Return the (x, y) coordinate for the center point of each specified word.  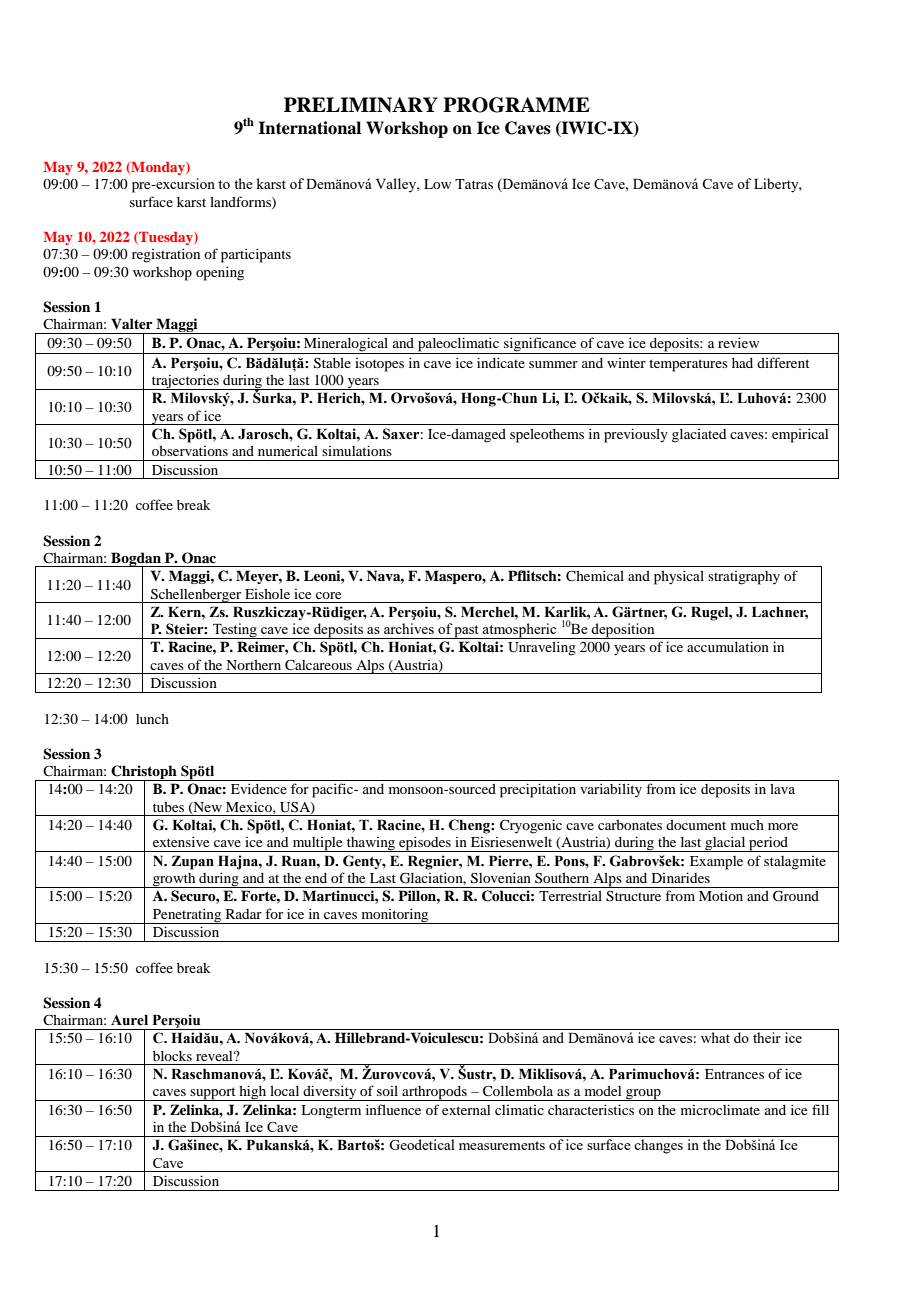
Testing (235, 631)
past (467, 632)
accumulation (728, 646)
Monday (158, 168)
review (738, 343)
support (213, 1094)
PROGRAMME (516, 105)
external (466, 1110)
